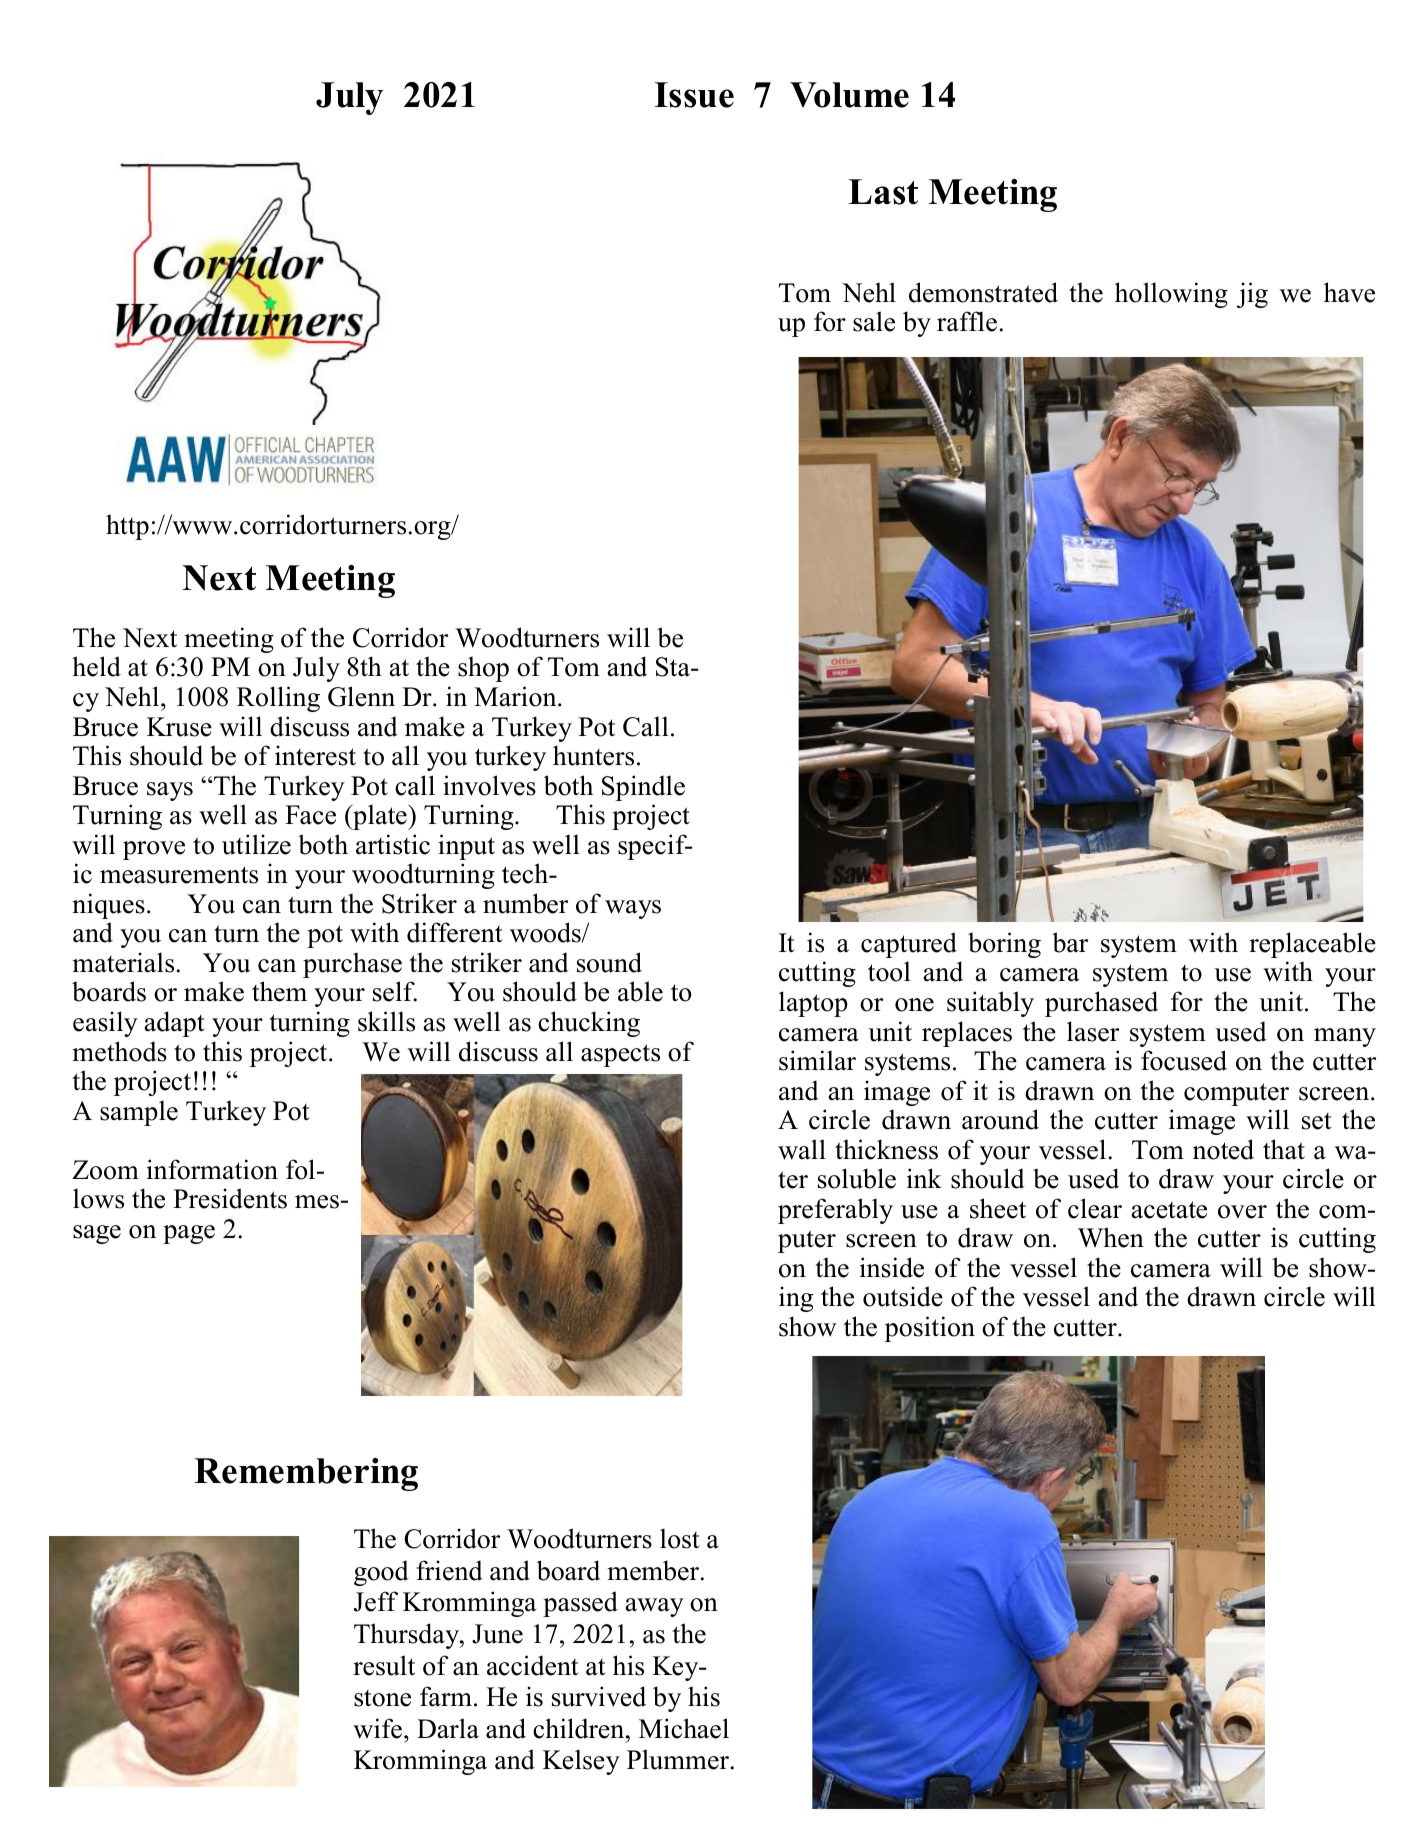 Image resolution: width=1422 pixels, height=1840 pixels. Describe the element at coordinates (278, 699) in the screenshot. I see `Rolling` at that location.
